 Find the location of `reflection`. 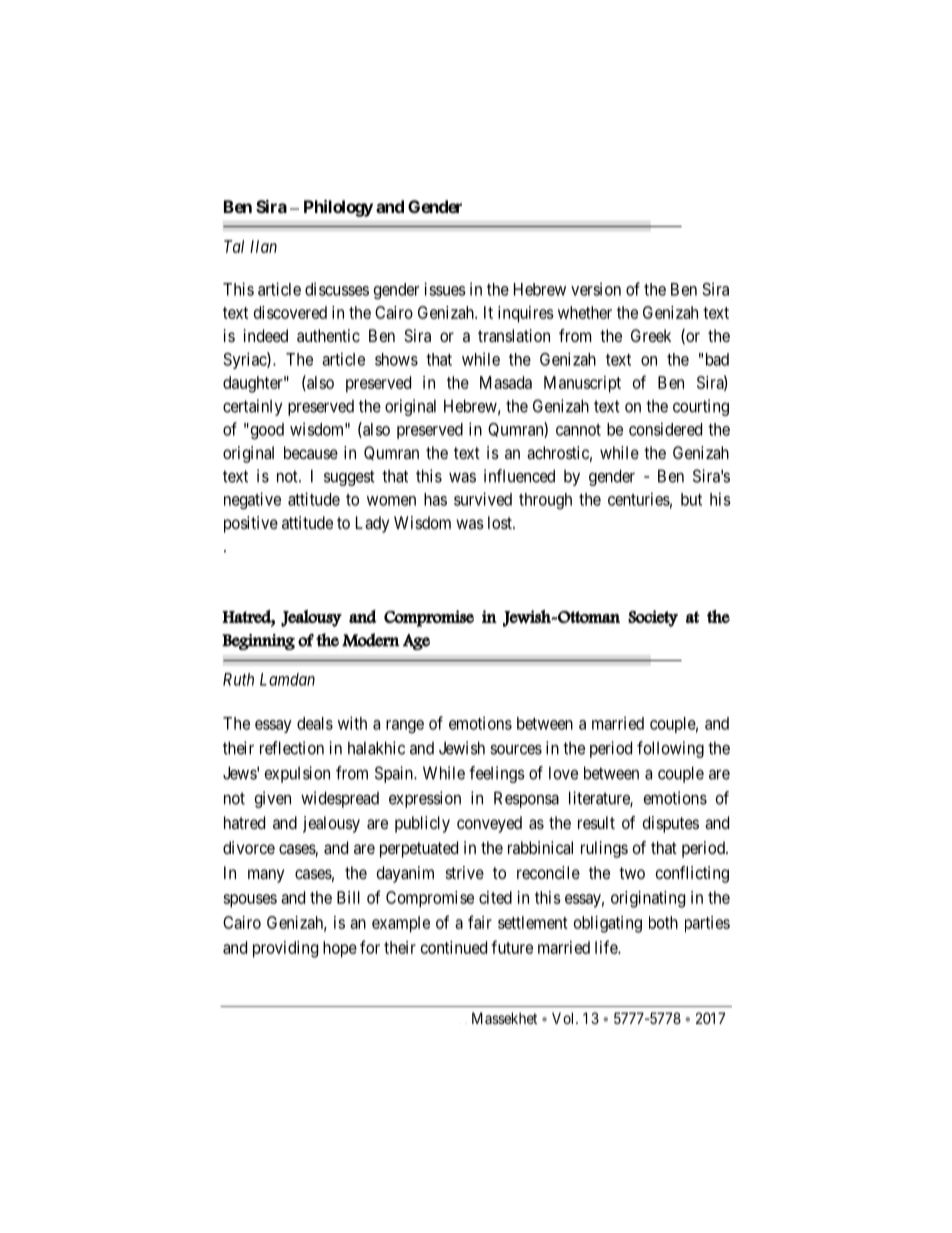

reflection is located at coordinates (292, 748).
